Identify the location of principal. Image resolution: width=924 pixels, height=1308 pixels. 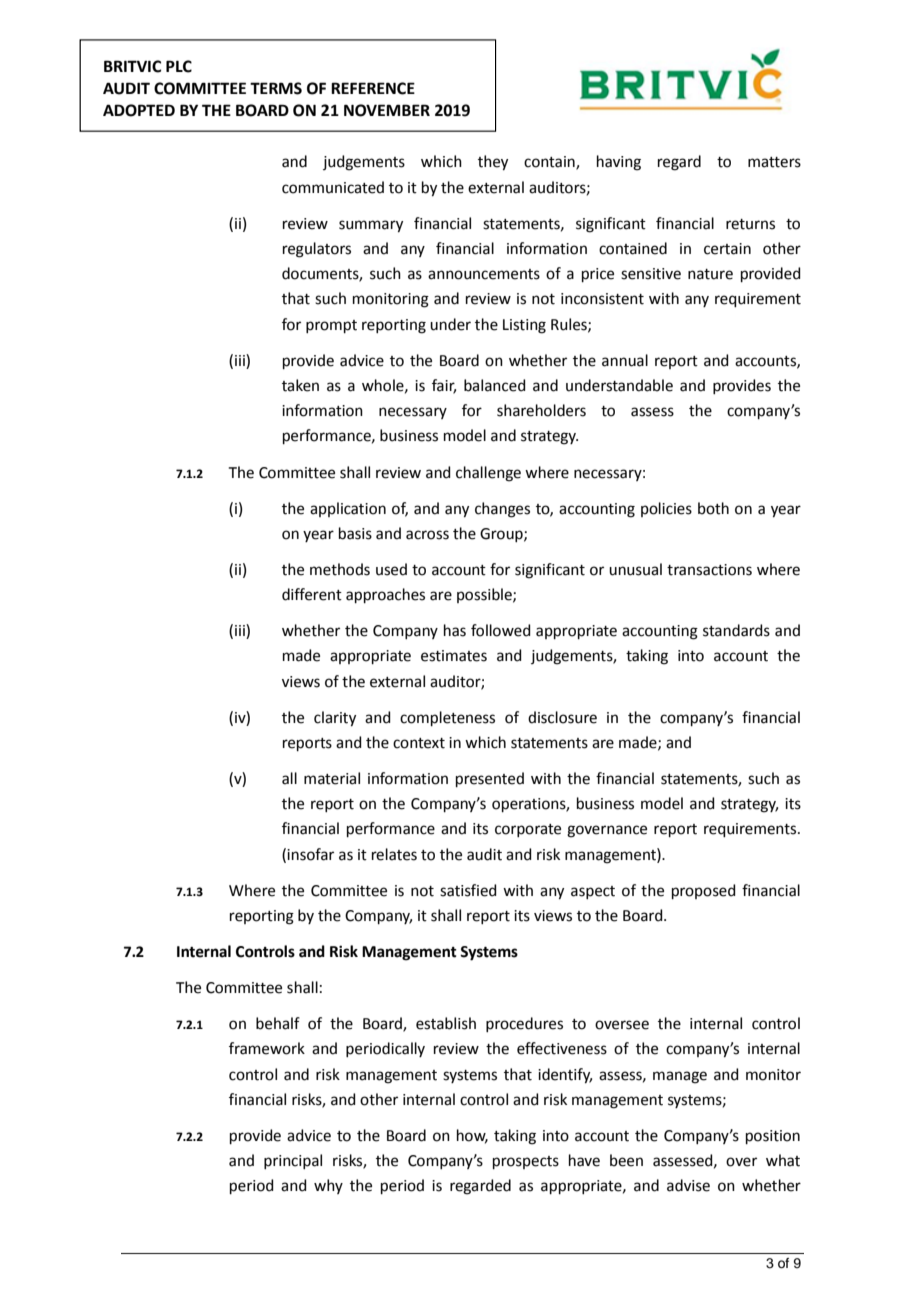
(293, 1161).
